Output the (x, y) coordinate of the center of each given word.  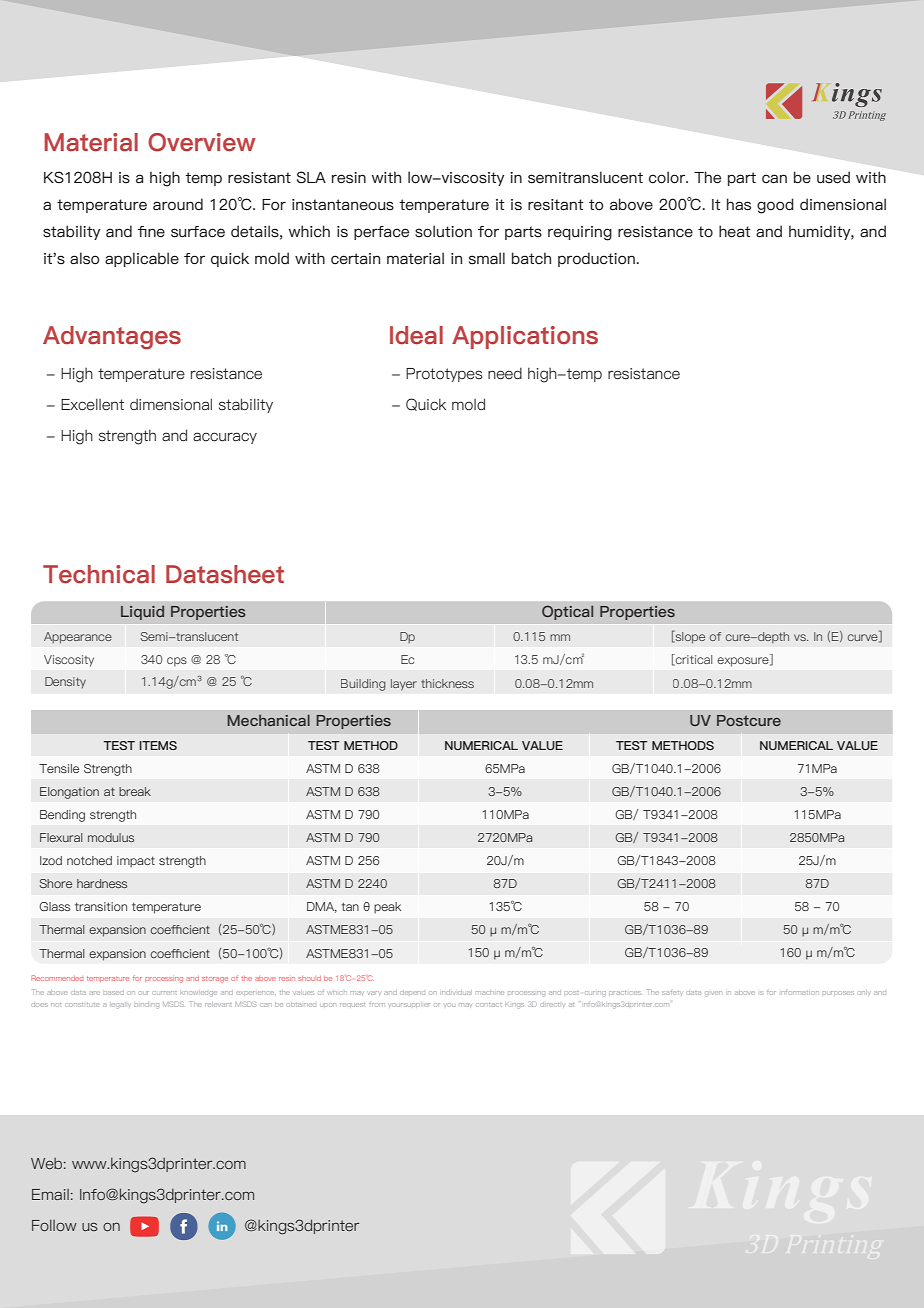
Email (50, 1194)
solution (443, 231)
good (775, 206)
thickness (447, 683)
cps (177, 662)
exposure (744, 662)
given (713, 993)
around (178, 204)
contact (489, 1005)
